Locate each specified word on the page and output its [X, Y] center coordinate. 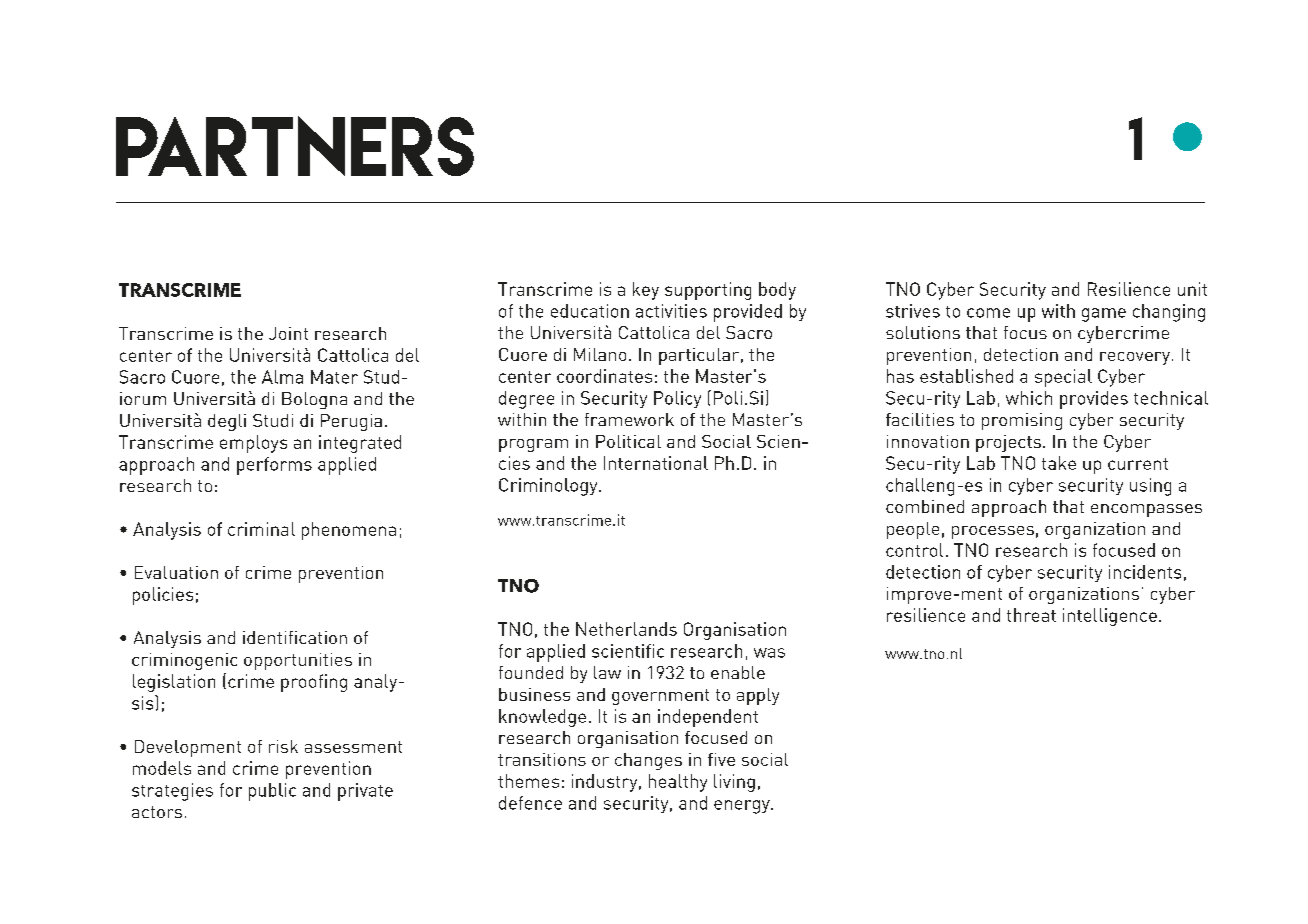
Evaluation [176, 572]
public [272, 792]
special [1063, 378]
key [646, 291]
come [988, 313]
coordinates [604, 376]
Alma [282, 377]
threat [1031, 615]
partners [295, 146]
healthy [678, 783]
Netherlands [626, 629]
